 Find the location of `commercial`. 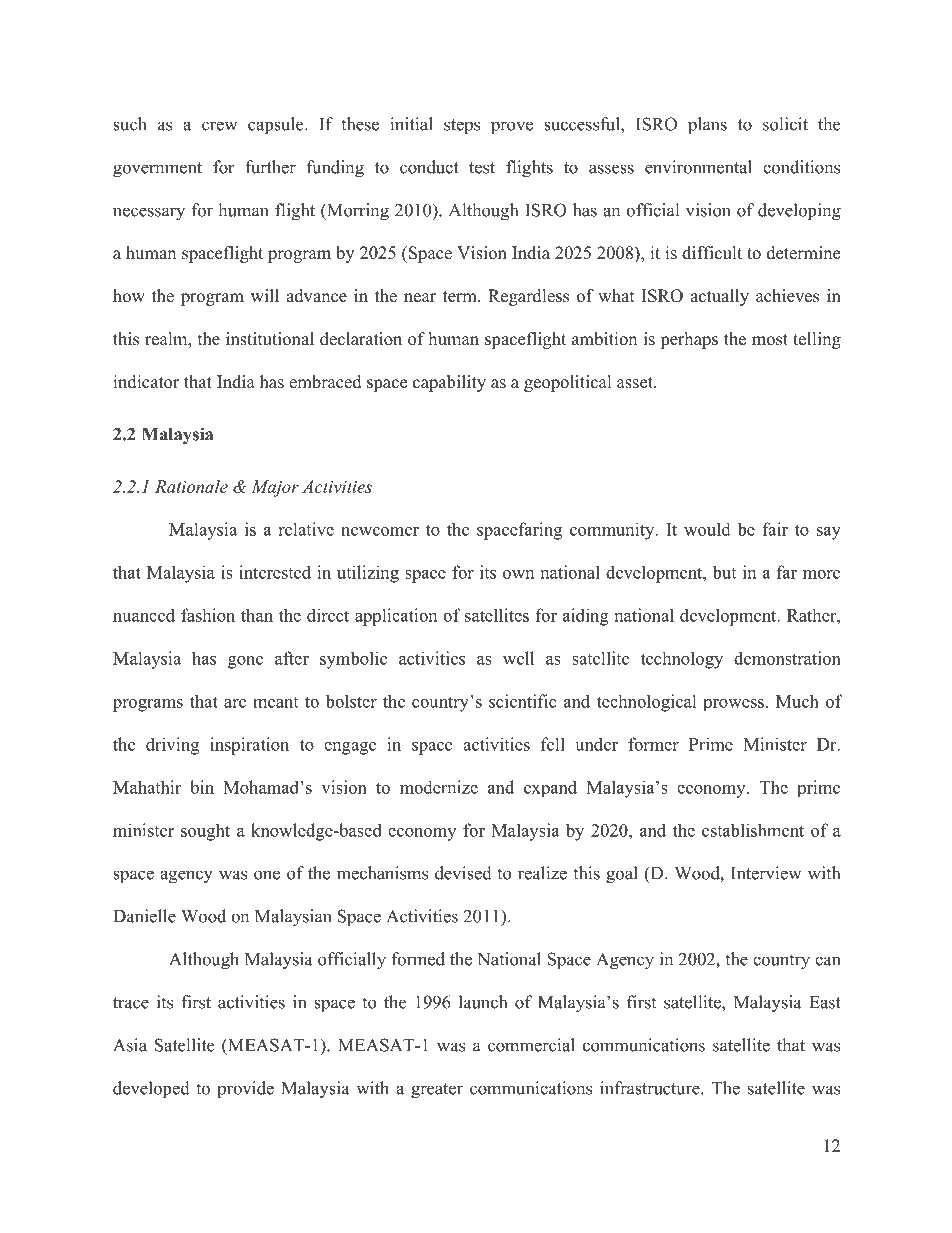

commercial is located at coordinates (531, 1045).
